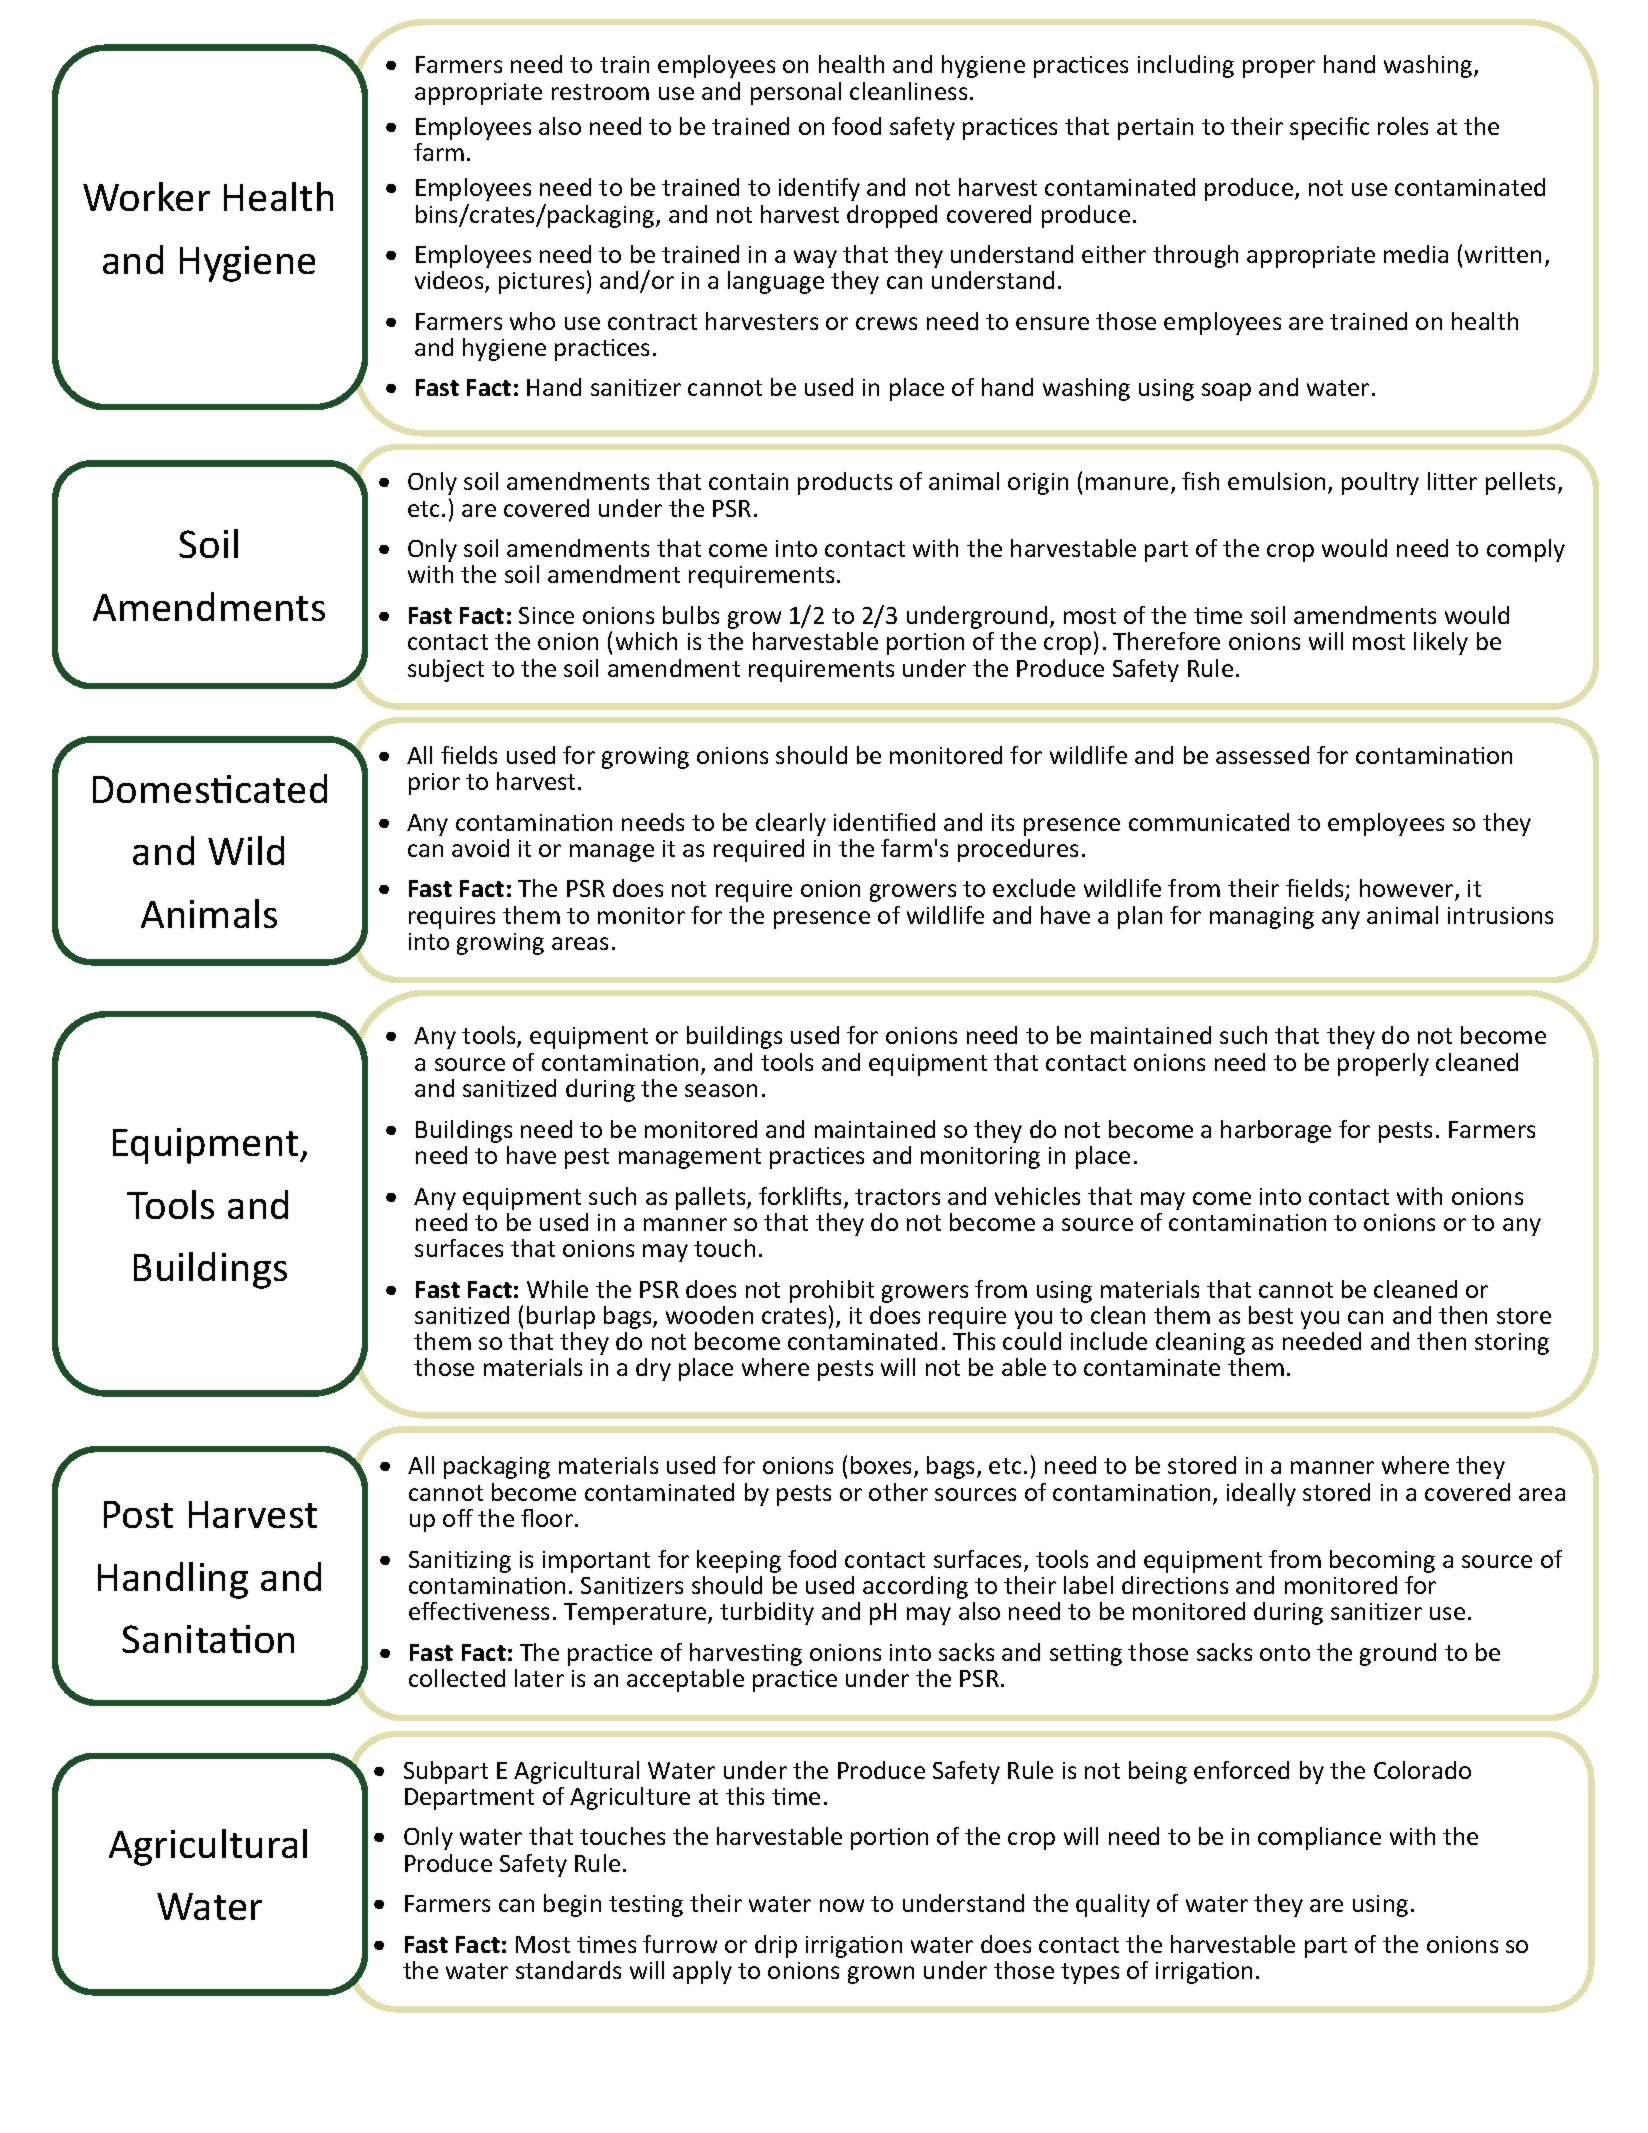  What do you see at coordinates (721, 1090) in the screenshot?
I see `season` at bounding box center [721, 1090].
